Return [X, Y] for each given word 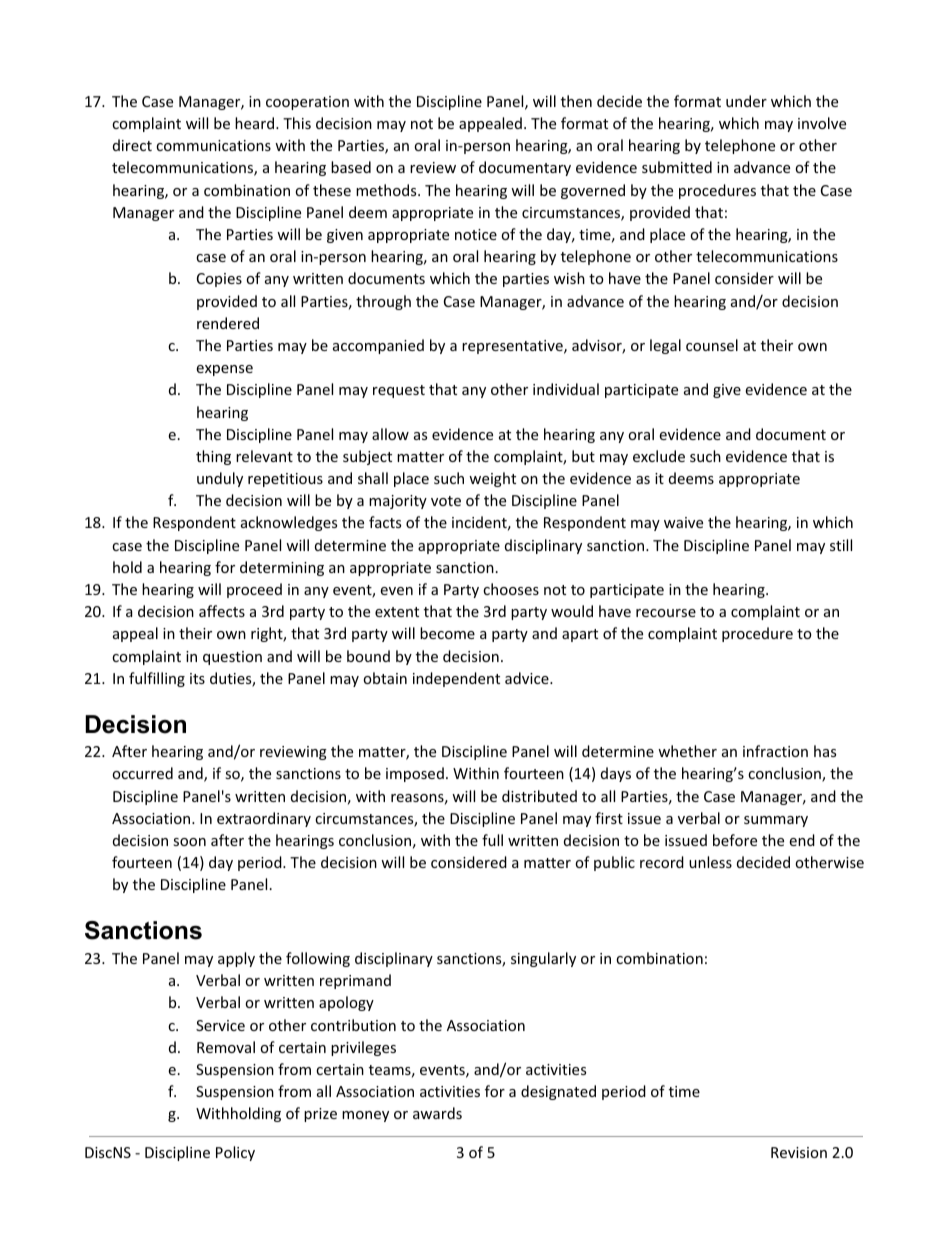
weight [492, 479]
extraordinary [264, 819]
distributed [539, 796]
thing [213, 457]
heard [256, 123]
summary [776, 821]
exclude [659, 456]
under [746, 101]
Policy [235, 1153]
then [576, 101]
